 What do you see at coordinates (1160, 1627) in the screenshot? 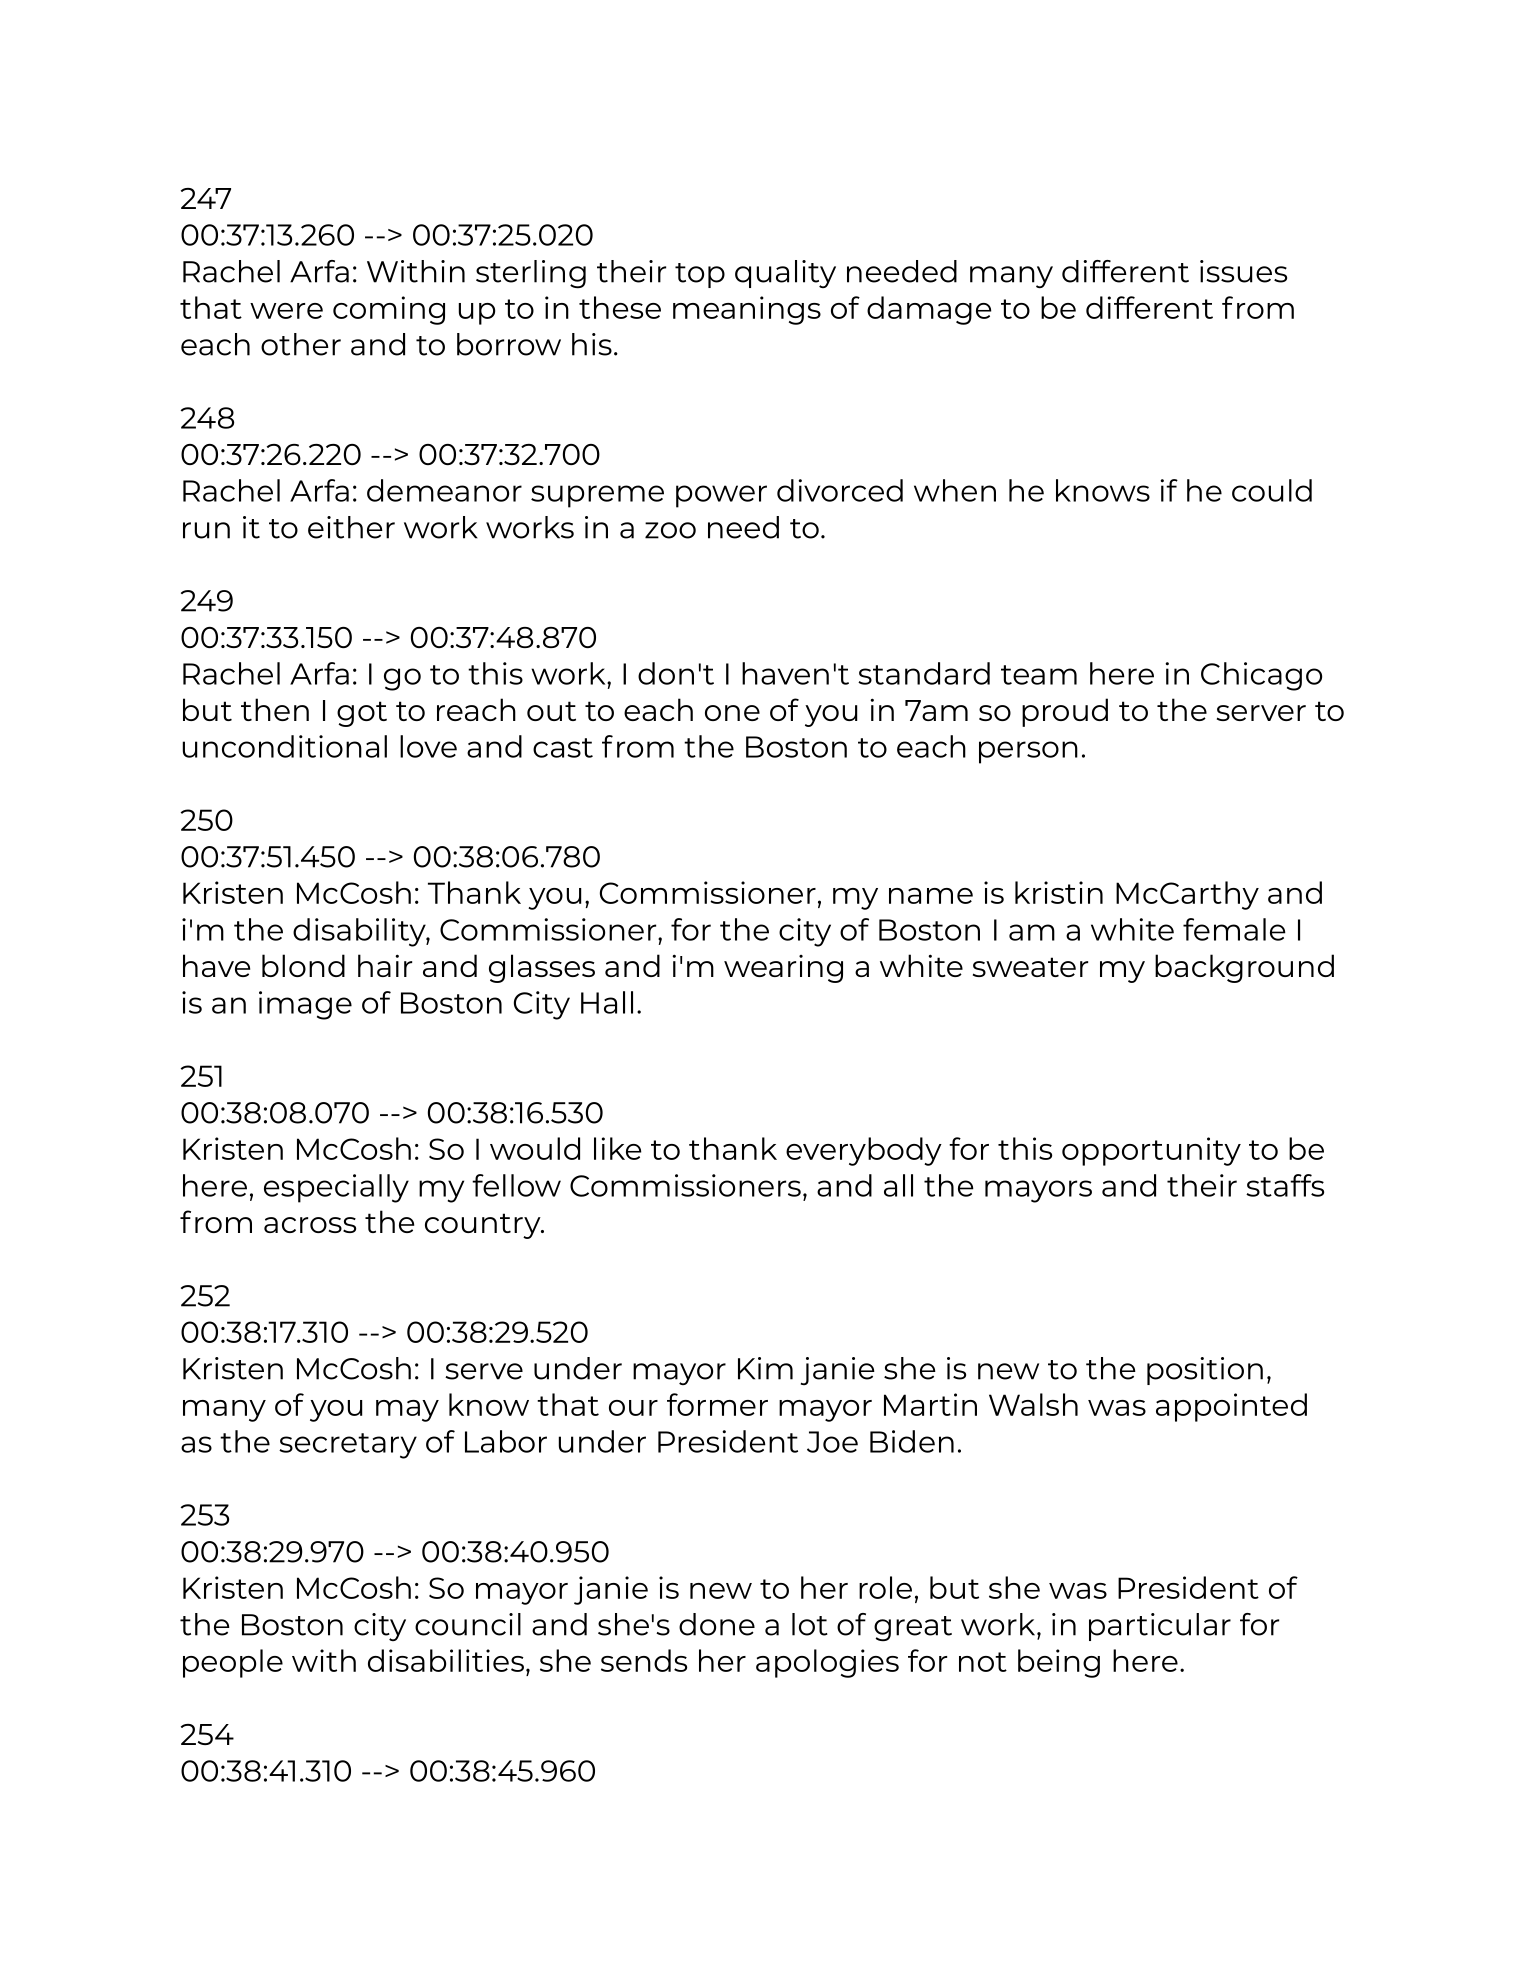
I see `particular` at bounding box center [1160, 1627].
